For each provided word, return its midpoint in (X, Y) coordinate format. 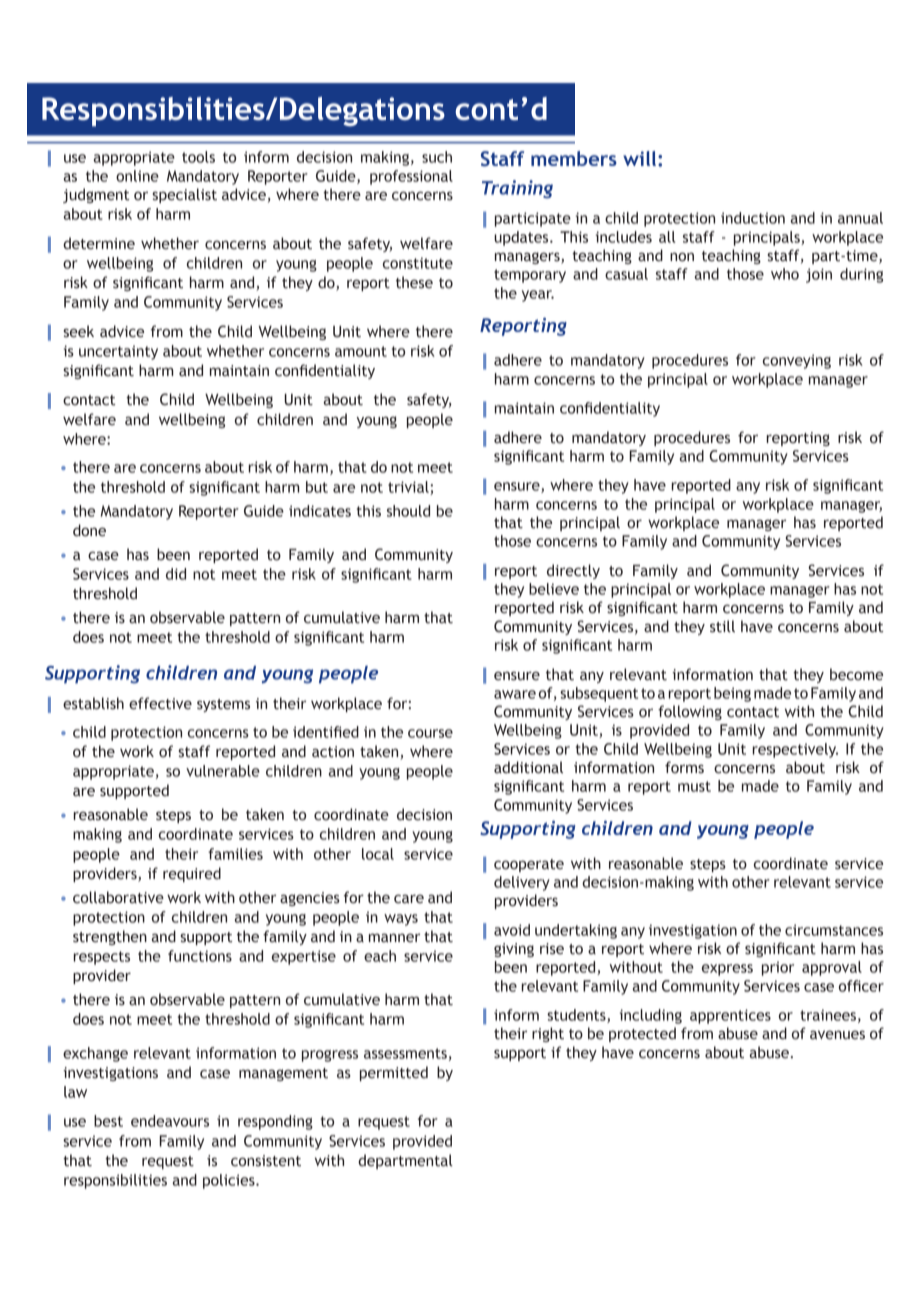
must (694, 786)
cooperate (529, 865)
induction (753, 218)
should (408, 511)
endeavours (170, 1121)
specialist (184, 195)
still (722, 626)
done (89, 530)
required (192, 874)
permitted (394, 1073)
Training (517, 189)
